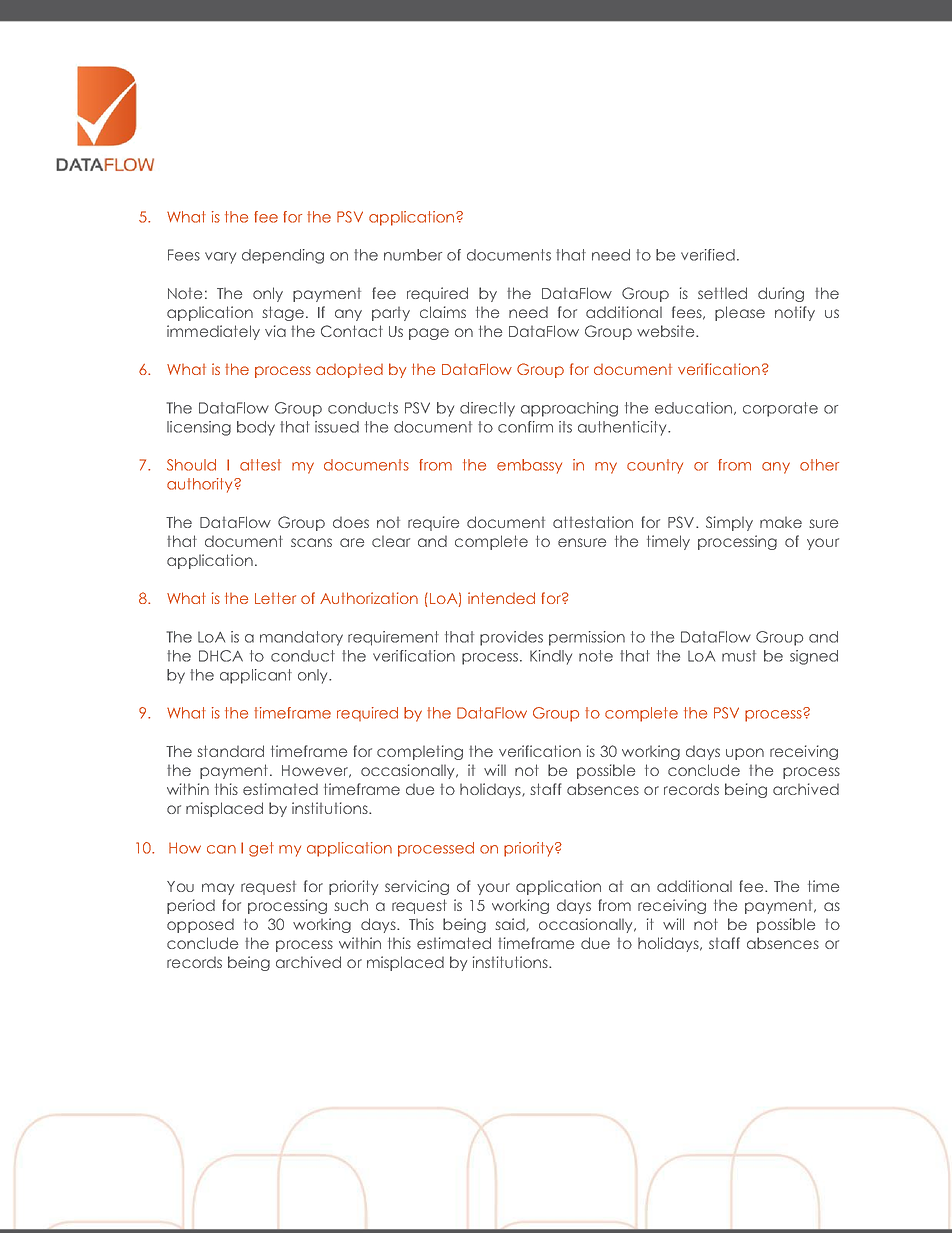 The height and width of the document is (1233, 952). I want to click on must, so click(739, 656).
